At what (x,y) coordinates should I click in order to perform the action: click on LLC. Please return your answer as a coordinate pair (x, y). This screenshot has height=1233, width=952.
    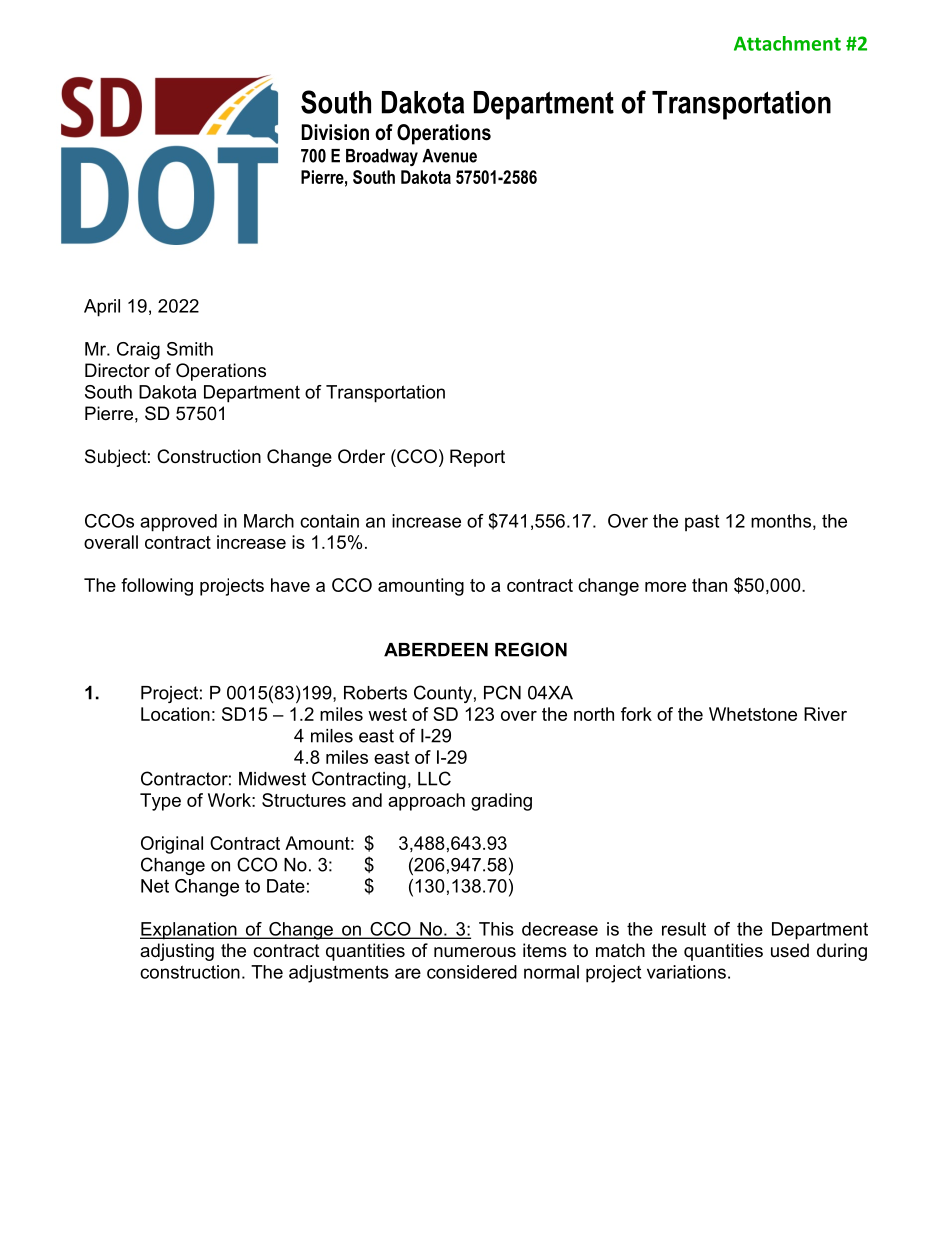
    Looking at the image, I should click on (434, 778).
